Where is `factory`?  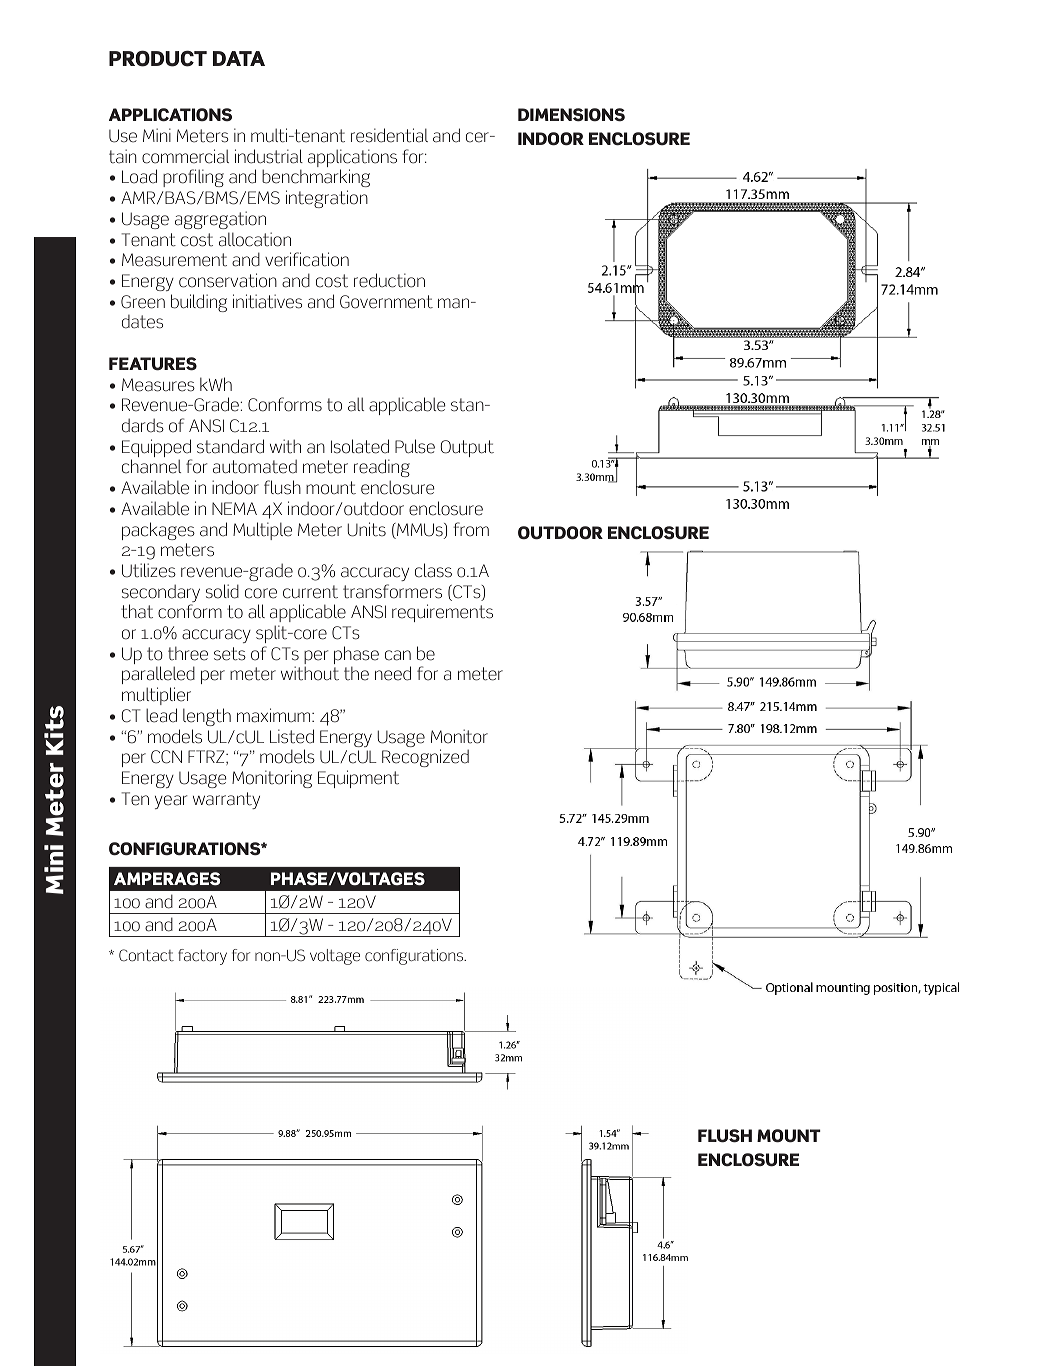 factory is located at coordinates (202, 957).
